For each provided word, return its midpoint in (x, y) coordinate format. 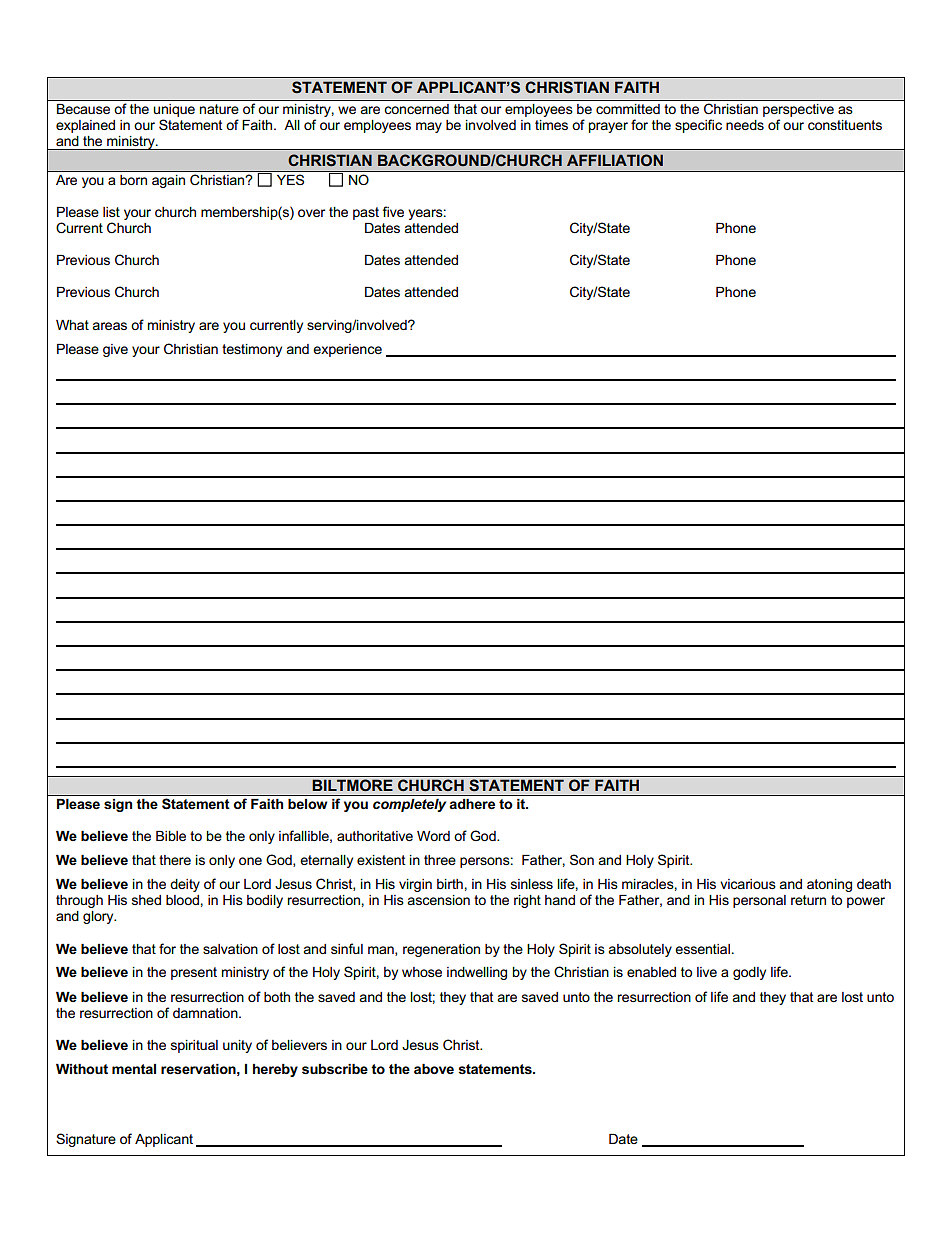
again (168, 181)
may (429, 127)
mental (134, 1069)
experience (347, 350)
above (434, 1069)
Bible (171, 836)
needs (745, 125)
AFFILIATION (615, 160)
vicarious (748, 884)
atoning (829, 885)
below (307, 804)
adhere (472, 804)
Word (433, 836)
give (115, 350)
